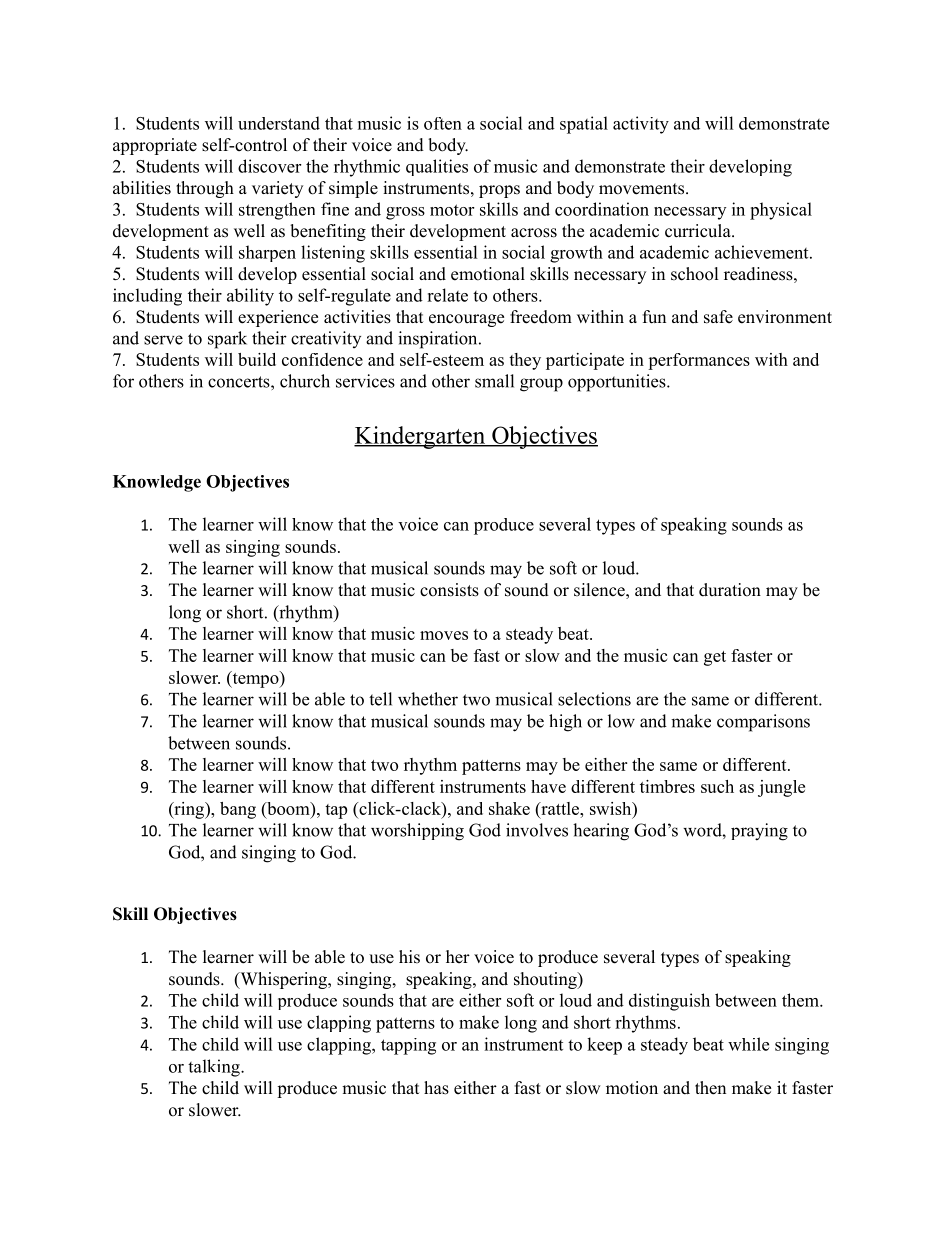  Describe the element at coordinates (269, 166) in the screenshot. I see `discover` at that location.
